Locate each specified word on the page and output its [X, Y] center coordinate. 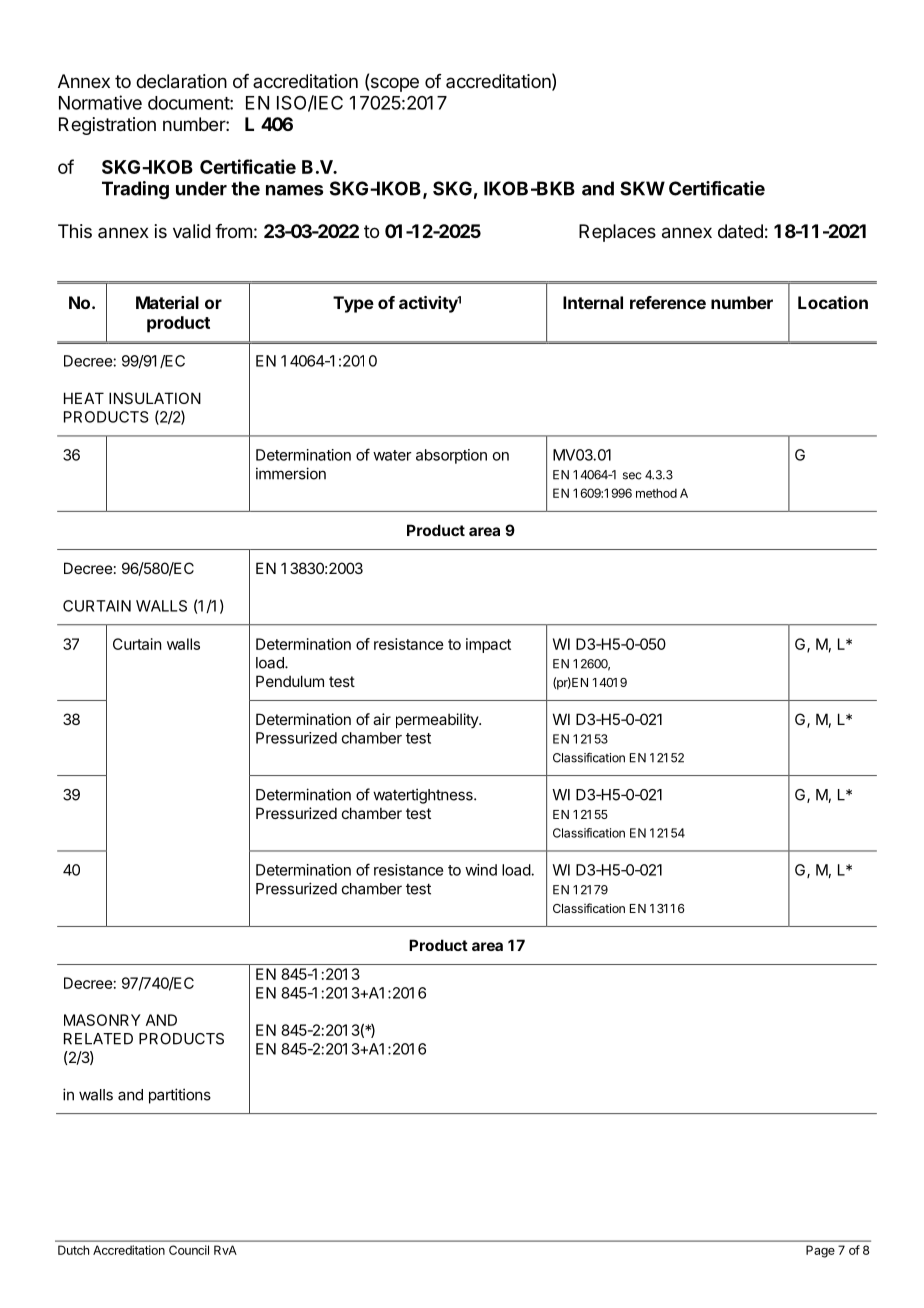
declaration [181, 81]
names [294, 190]
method [656, 493]
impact [488, 645]
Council [189, 1250]
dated [740, 231]
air [382, 719]
